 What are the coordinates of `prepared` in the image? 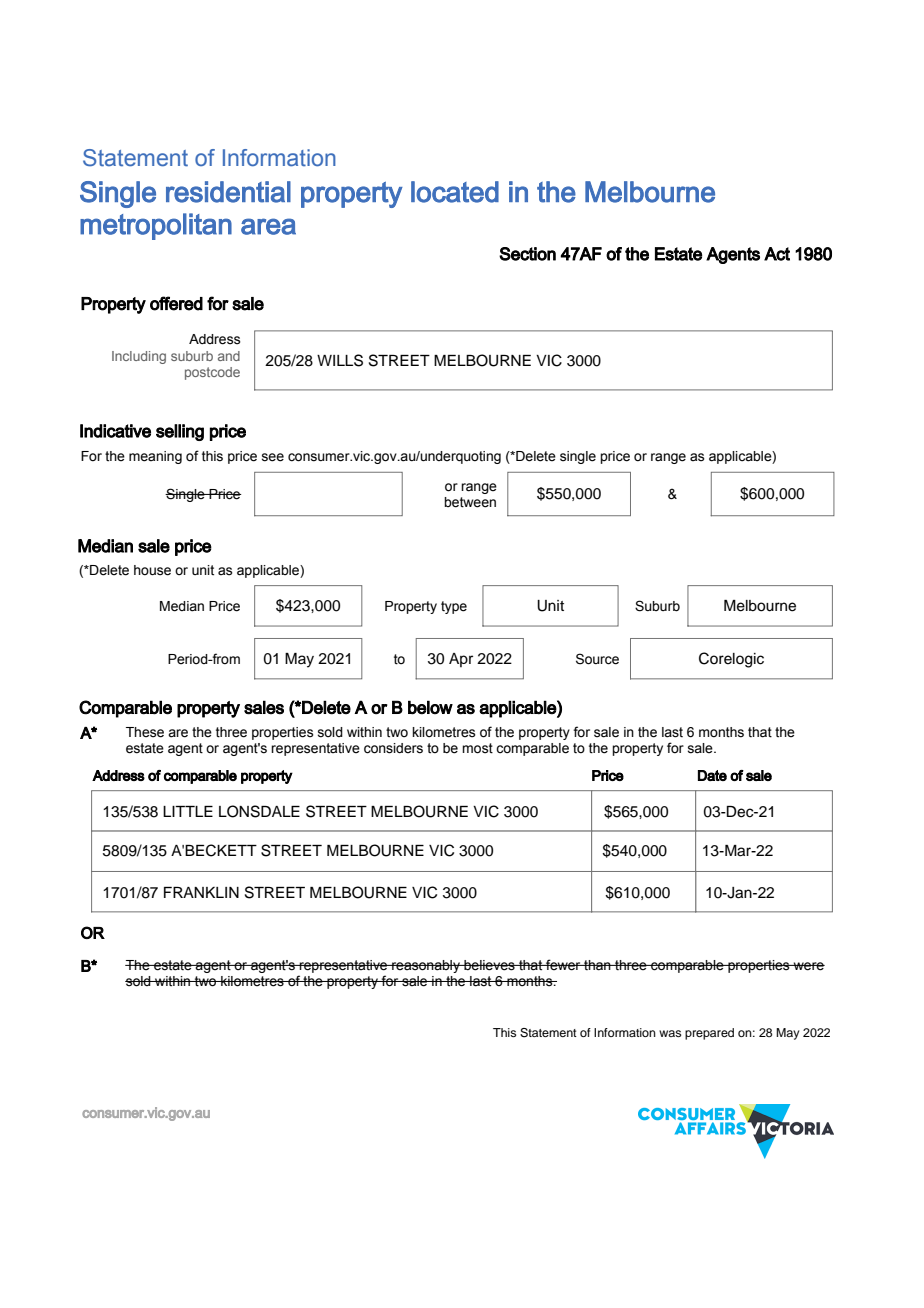 It's located at (709, 1034).
